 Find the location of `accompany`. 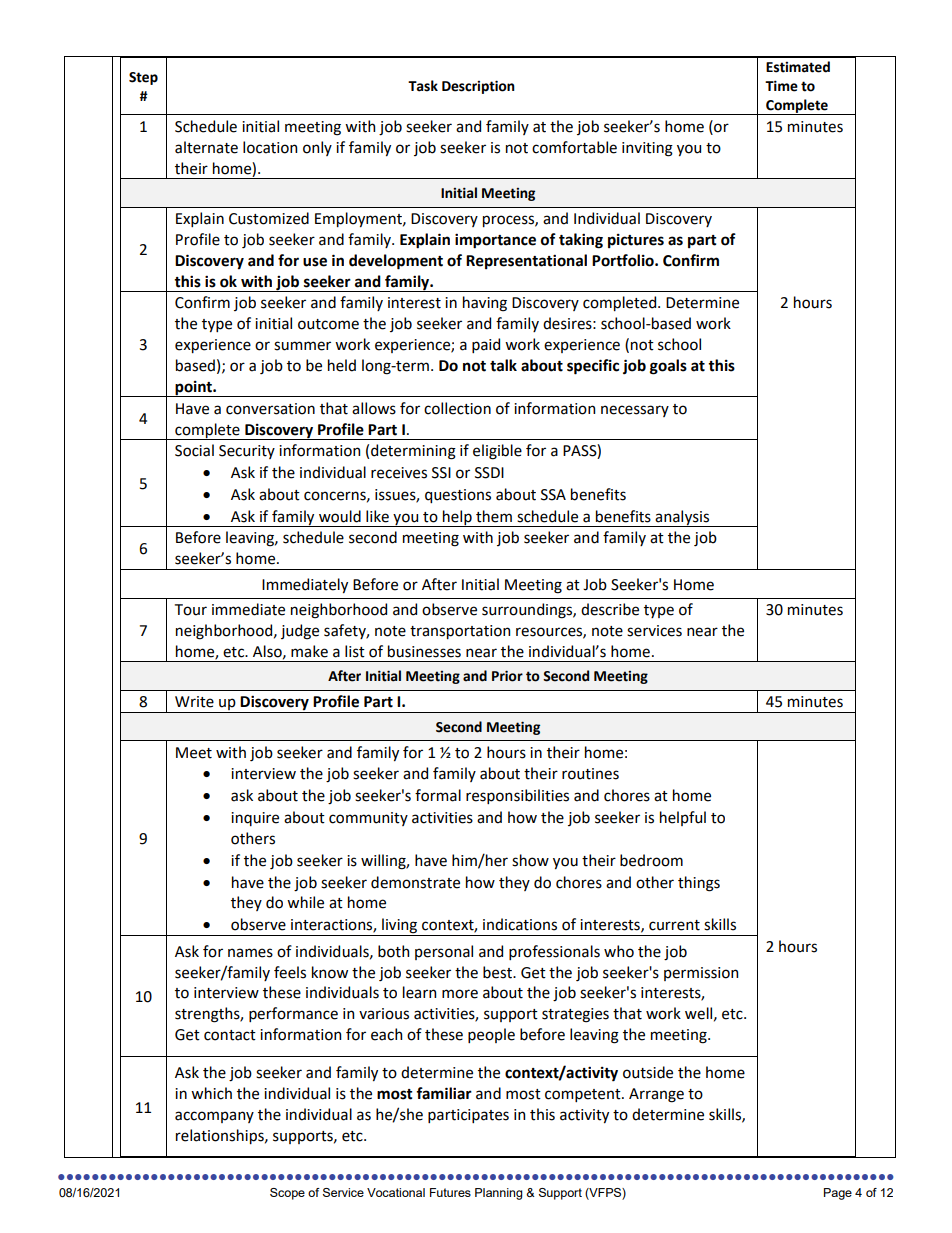

accompany is located at coordinates (214, 1117).
